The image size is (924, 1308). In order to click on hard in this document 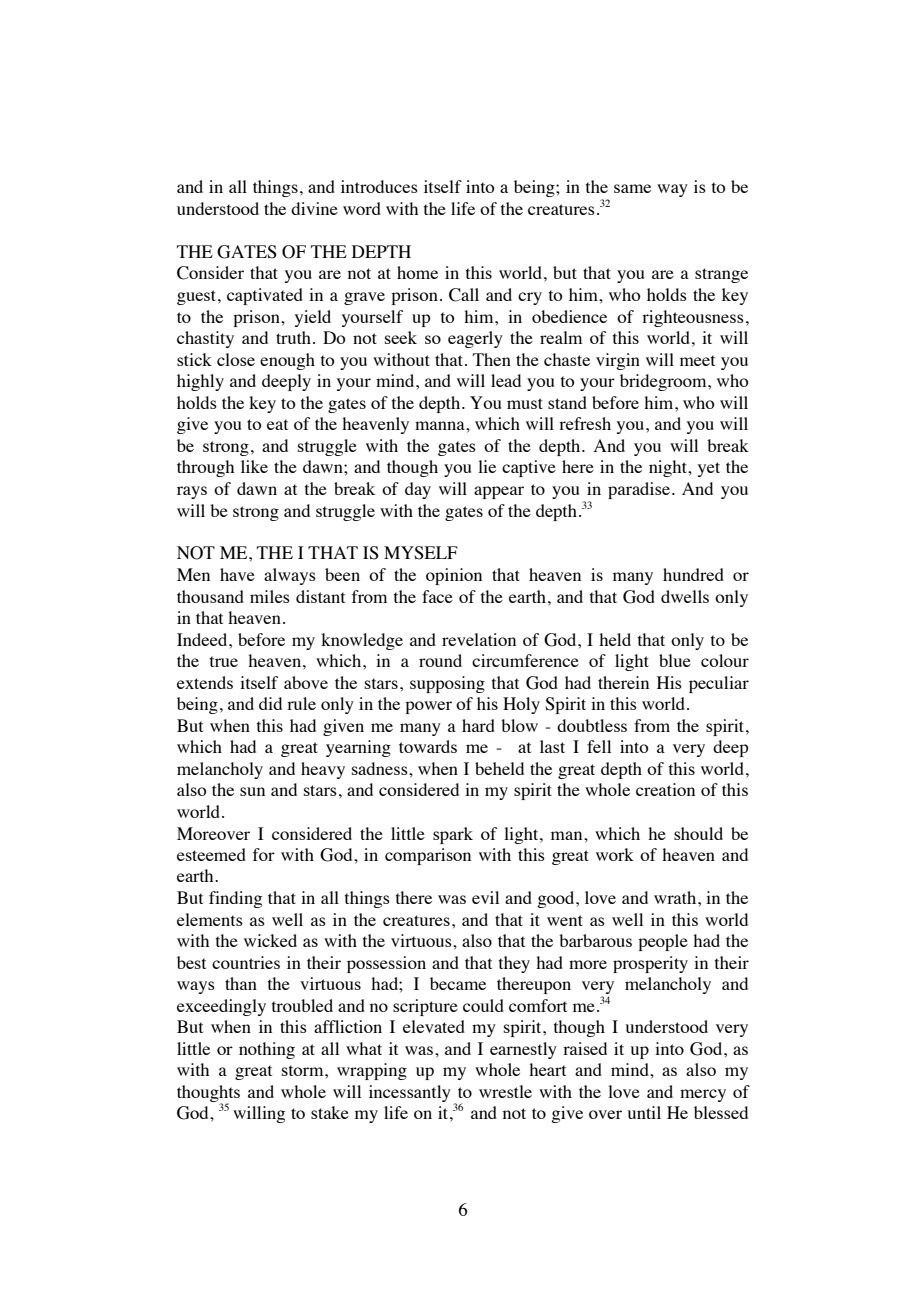, I will do `click(478, 725)`.
